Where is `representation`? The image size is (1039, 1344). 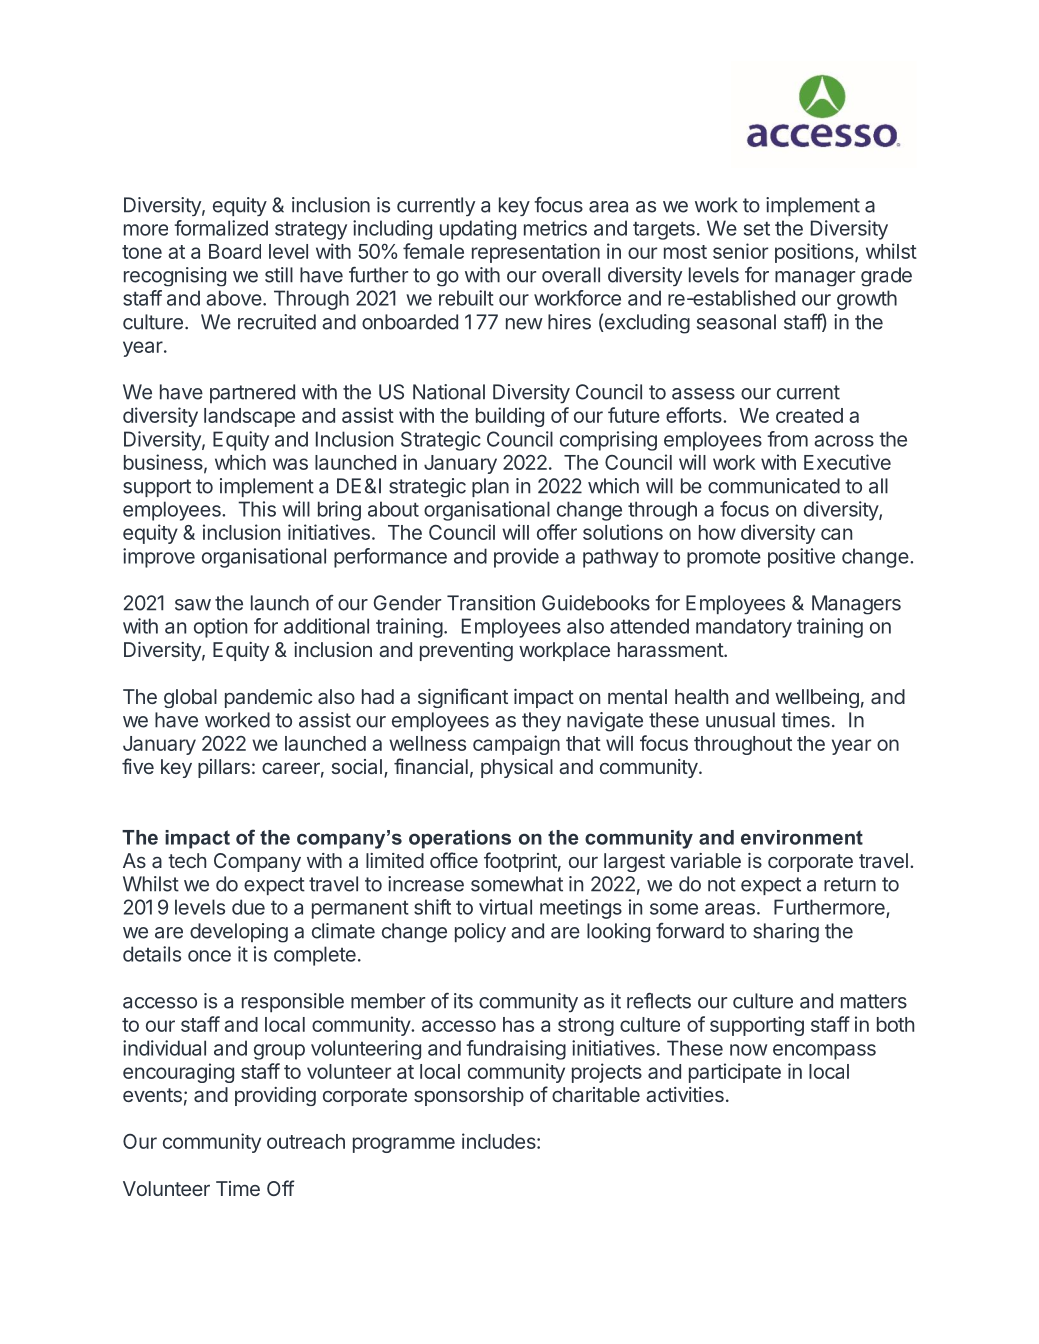 representation is located at coordinates (536, 253).
